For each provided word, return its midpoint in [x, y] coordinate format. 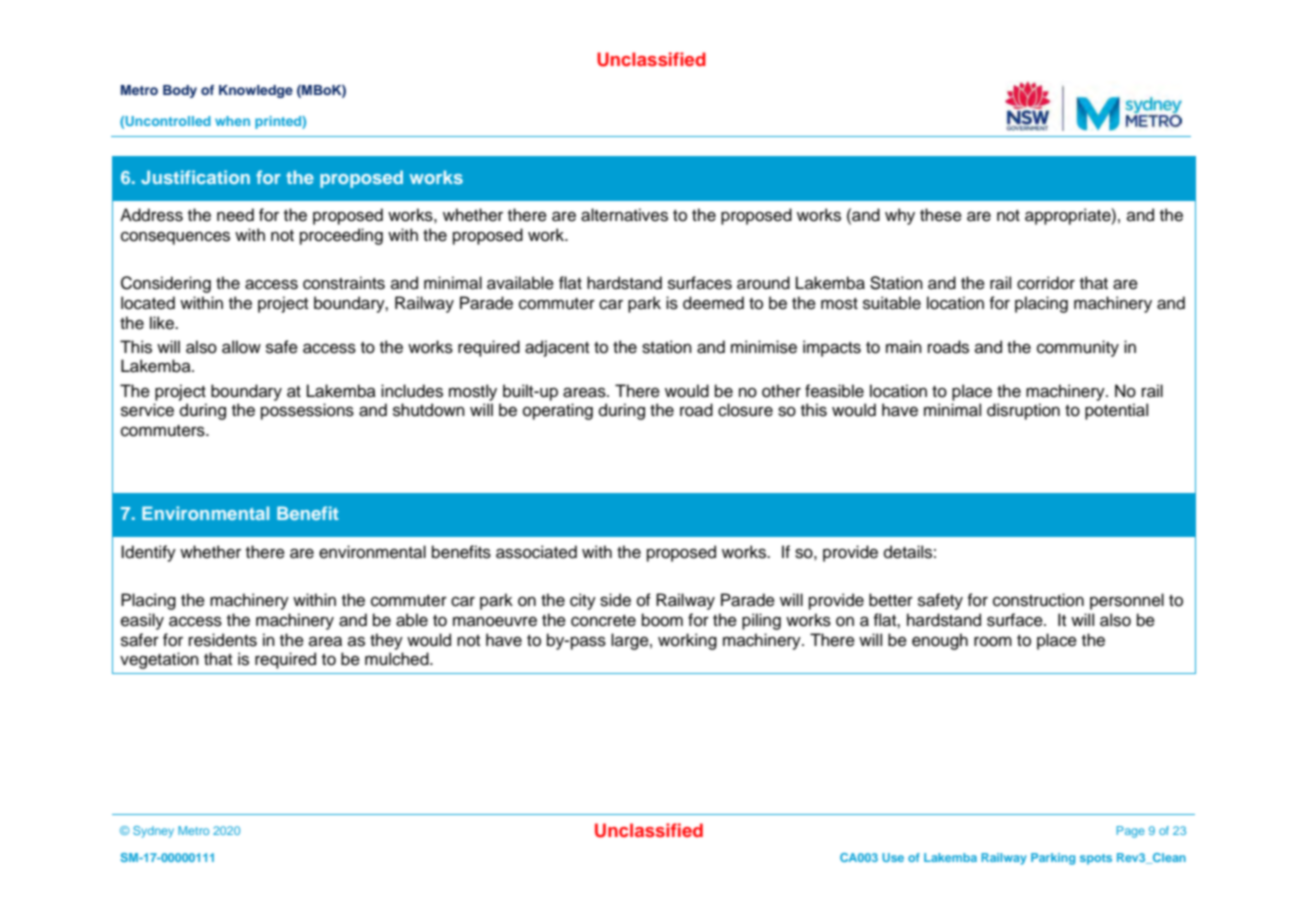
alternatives [624, 215]
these [941, 215]
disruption [1023, 411]
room [993, 642]
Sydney [153, 832]
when [232, 121]
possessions [307, 411]
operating [558, 411]
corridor [1046, 283]
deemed [713, 303]
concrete [603, 621]
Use [893, 857]
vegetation [159, 660]
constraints [344, 283]
